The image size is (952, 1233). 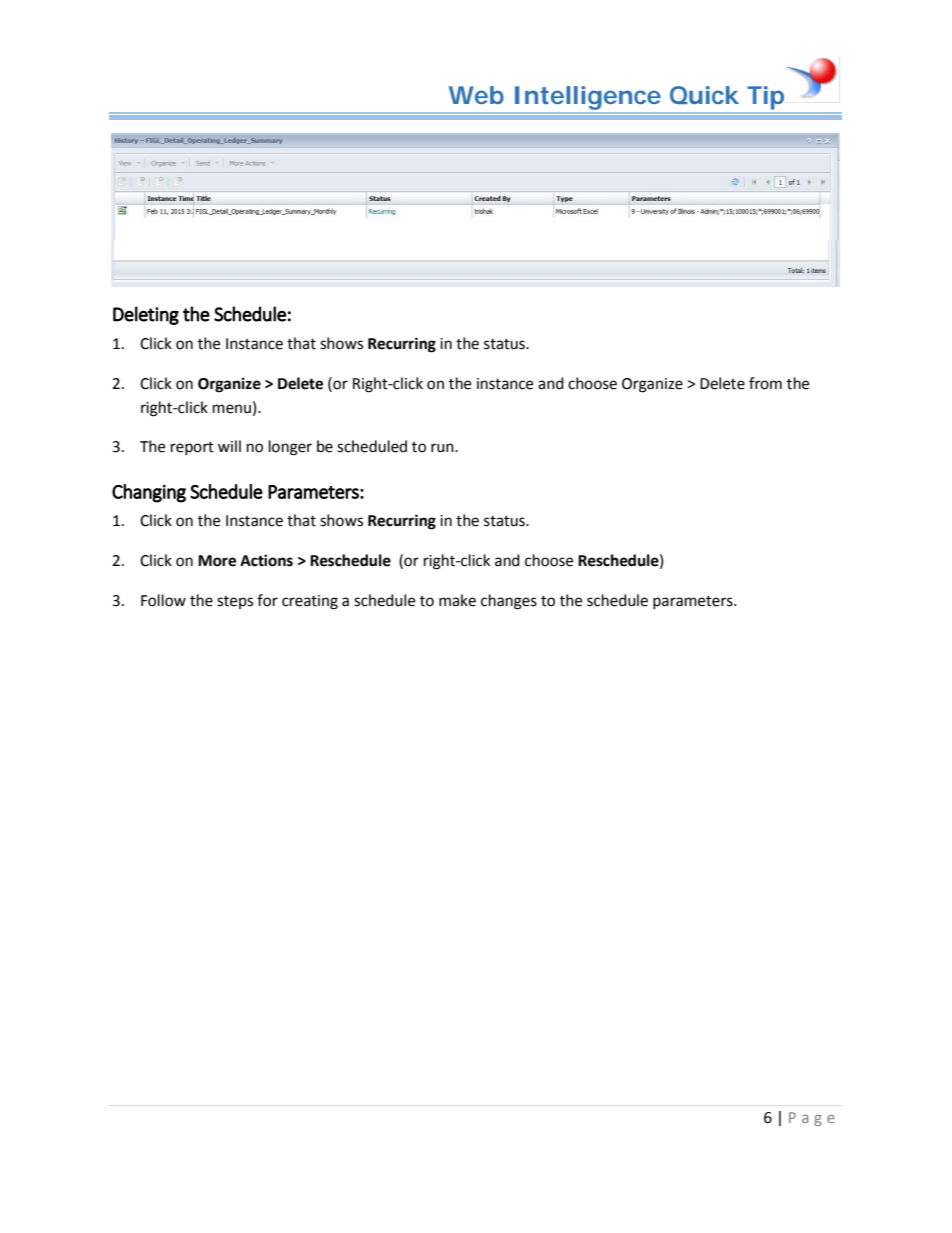 What do you see at coordinates (457, 600) in the document?
I see `make` at bounding box center [457, 600].
